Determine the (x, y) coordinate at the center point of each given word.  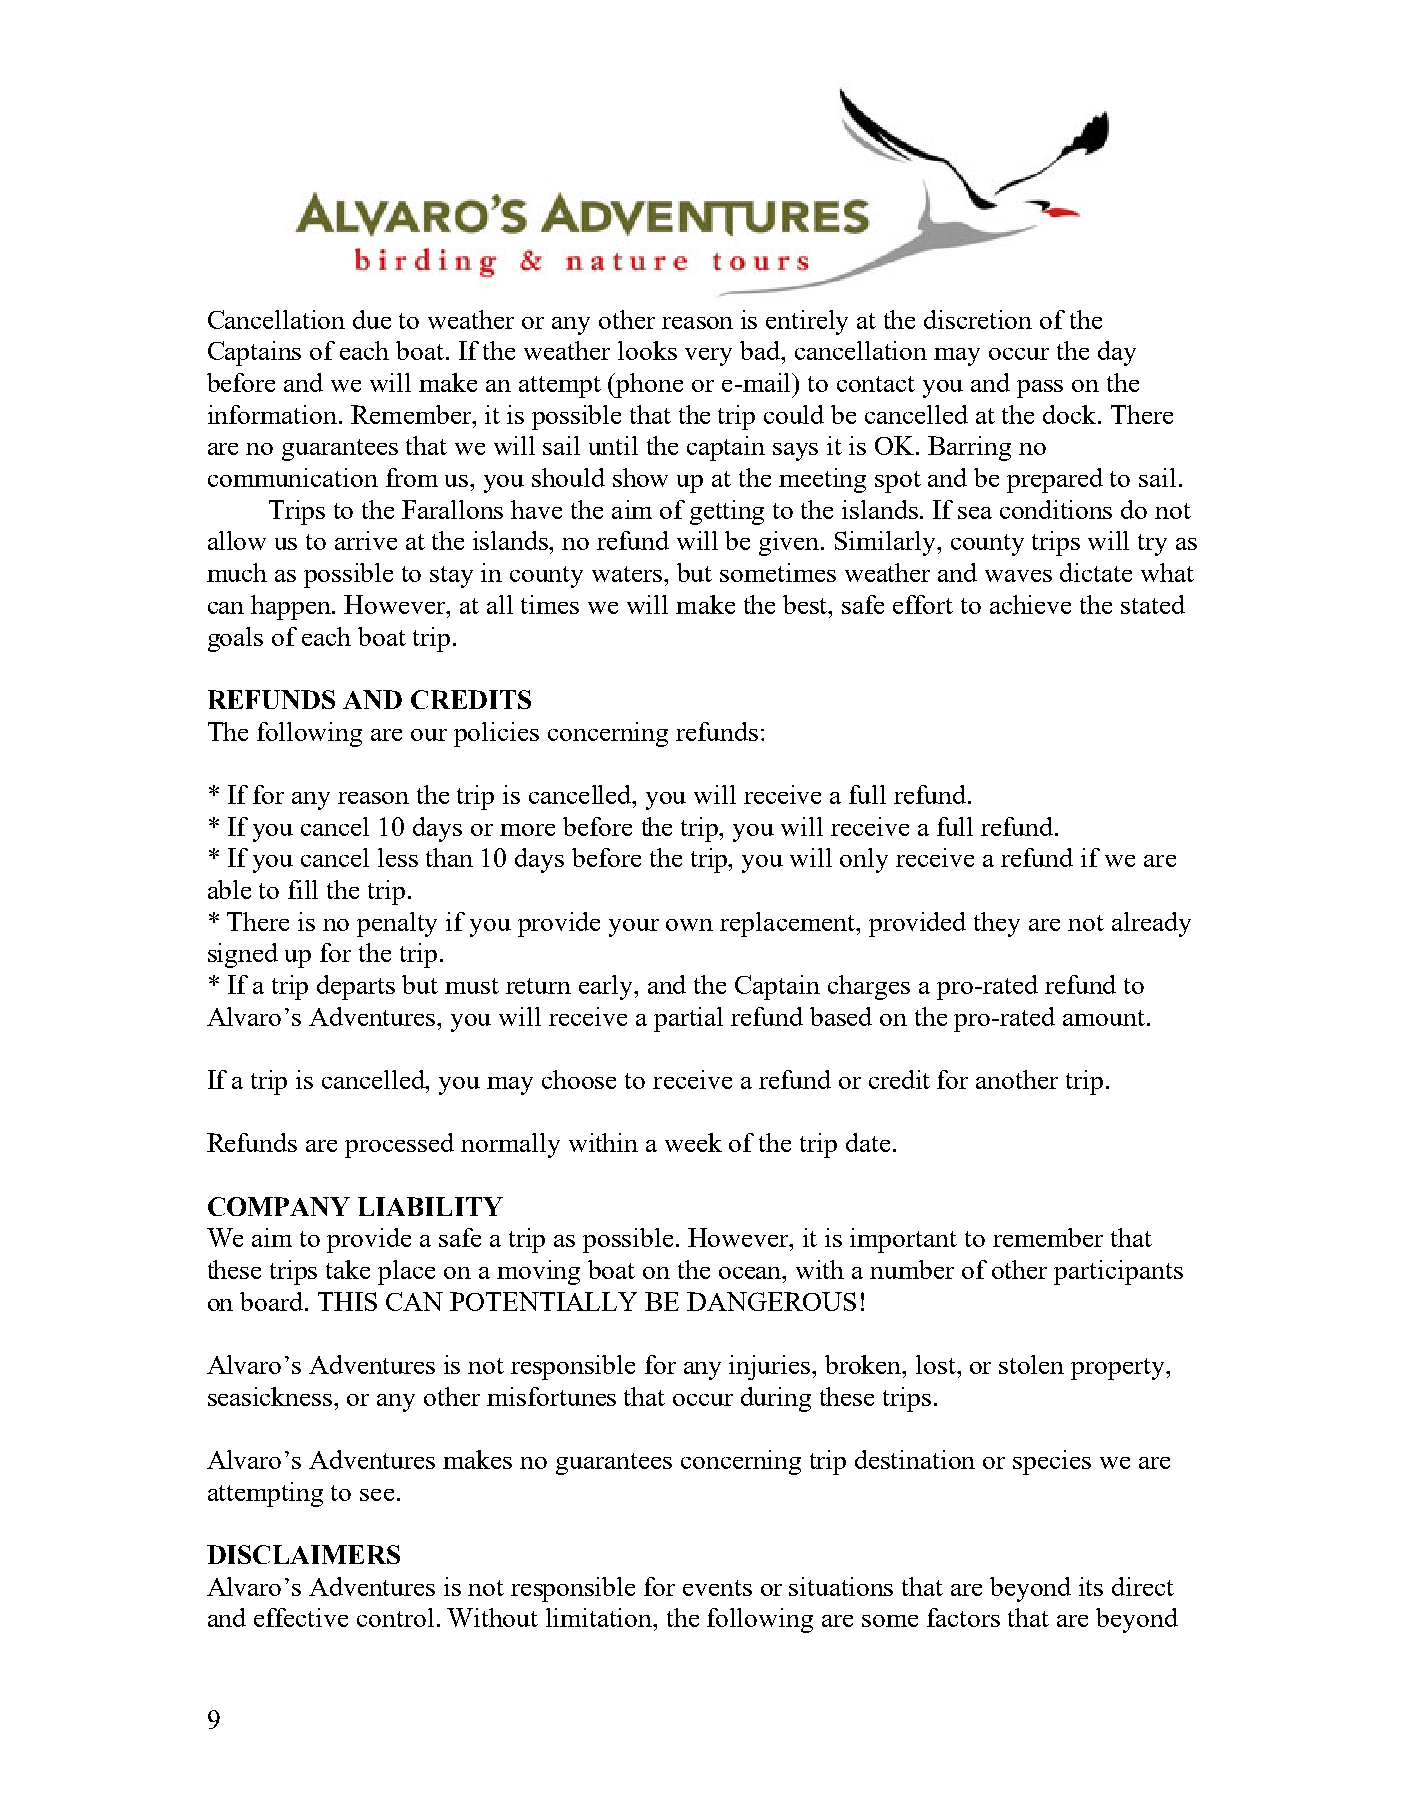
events (717, 1588)
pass (1040, 389)
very (708, 357)
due (372, 319)
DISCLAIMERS (303, 1554)
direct (1143, 1586)
